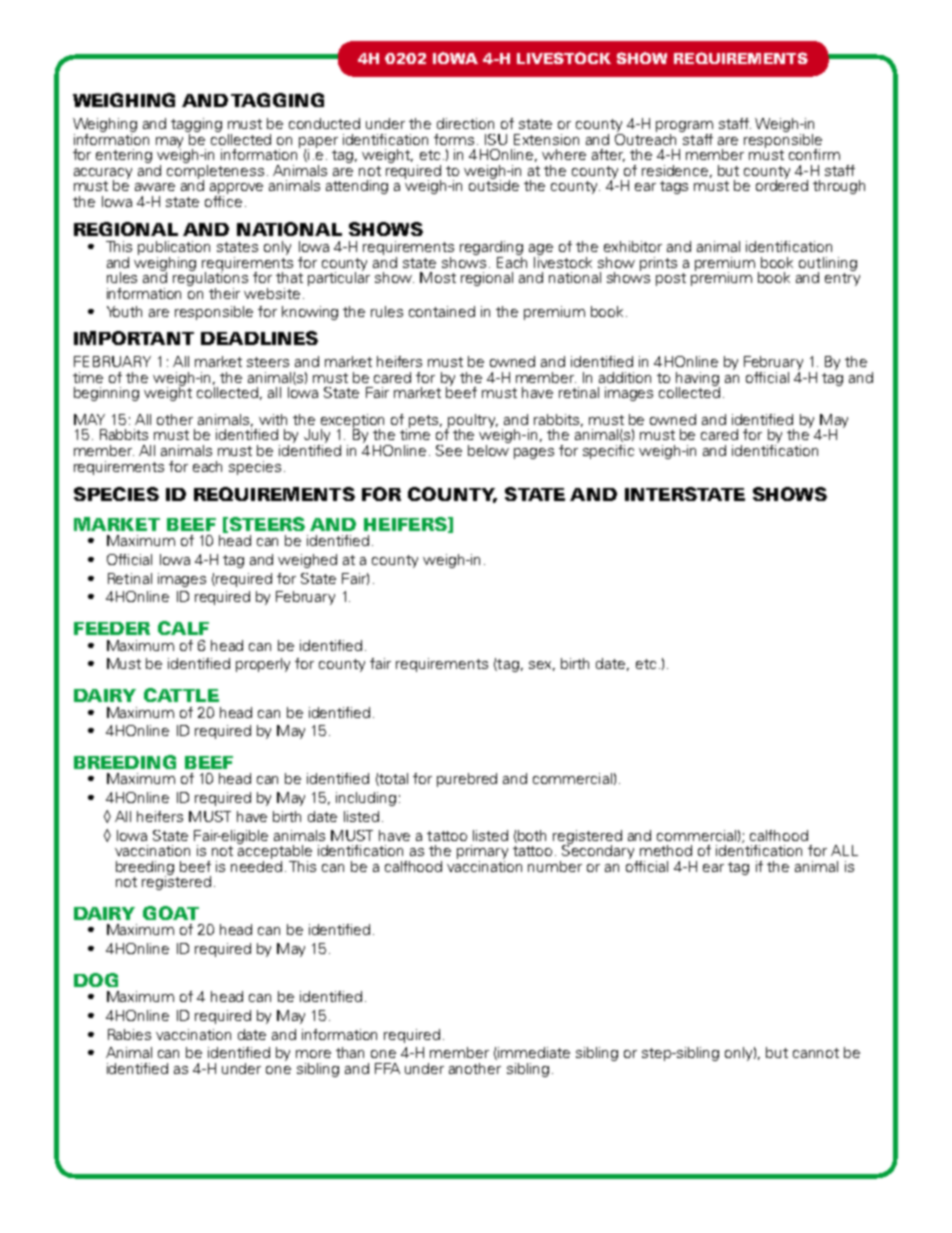  I want to click on specific, so click(608, 452).
